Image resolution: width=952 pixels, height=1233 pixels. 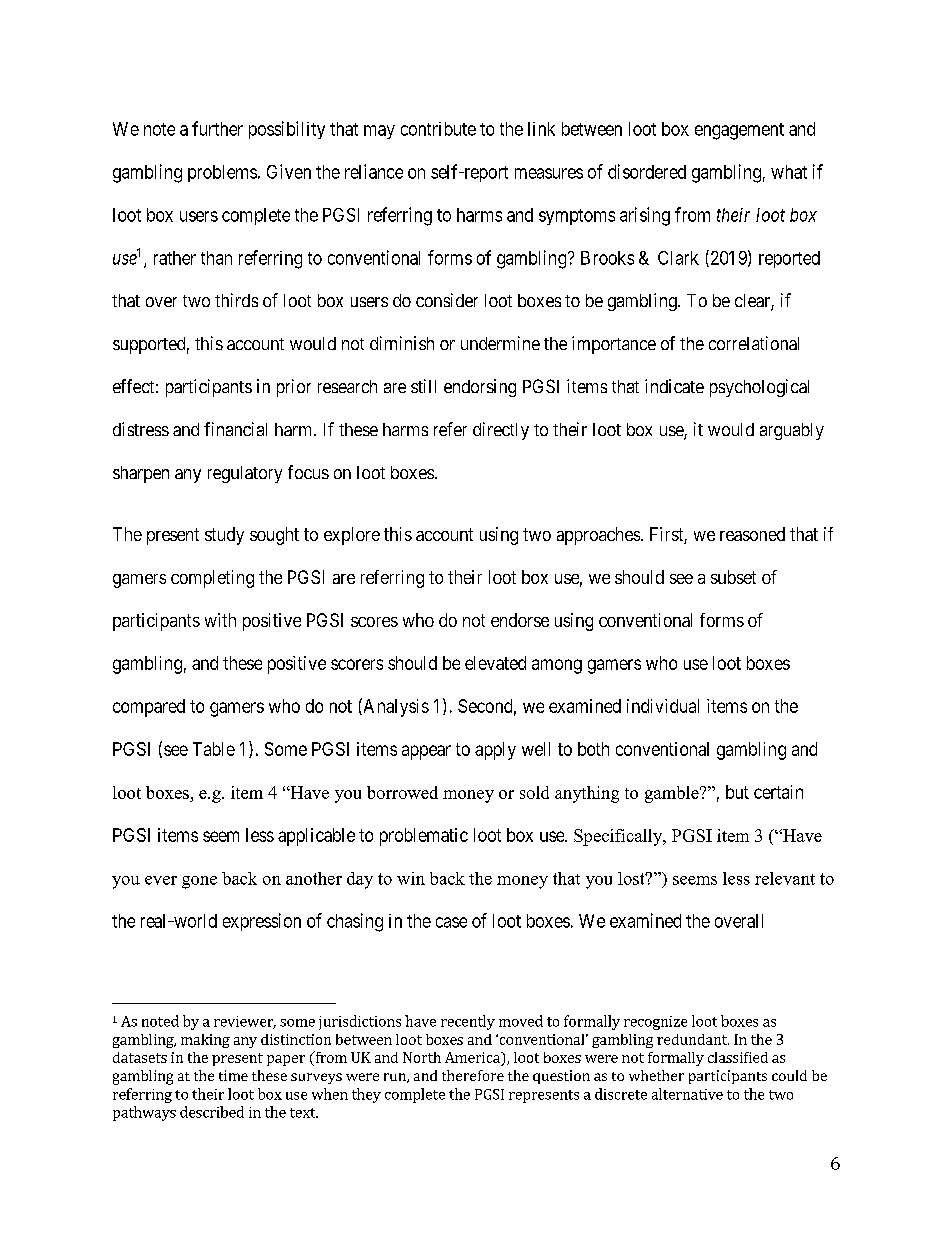 I want to click on indicate, so click(x=674, y=386).
